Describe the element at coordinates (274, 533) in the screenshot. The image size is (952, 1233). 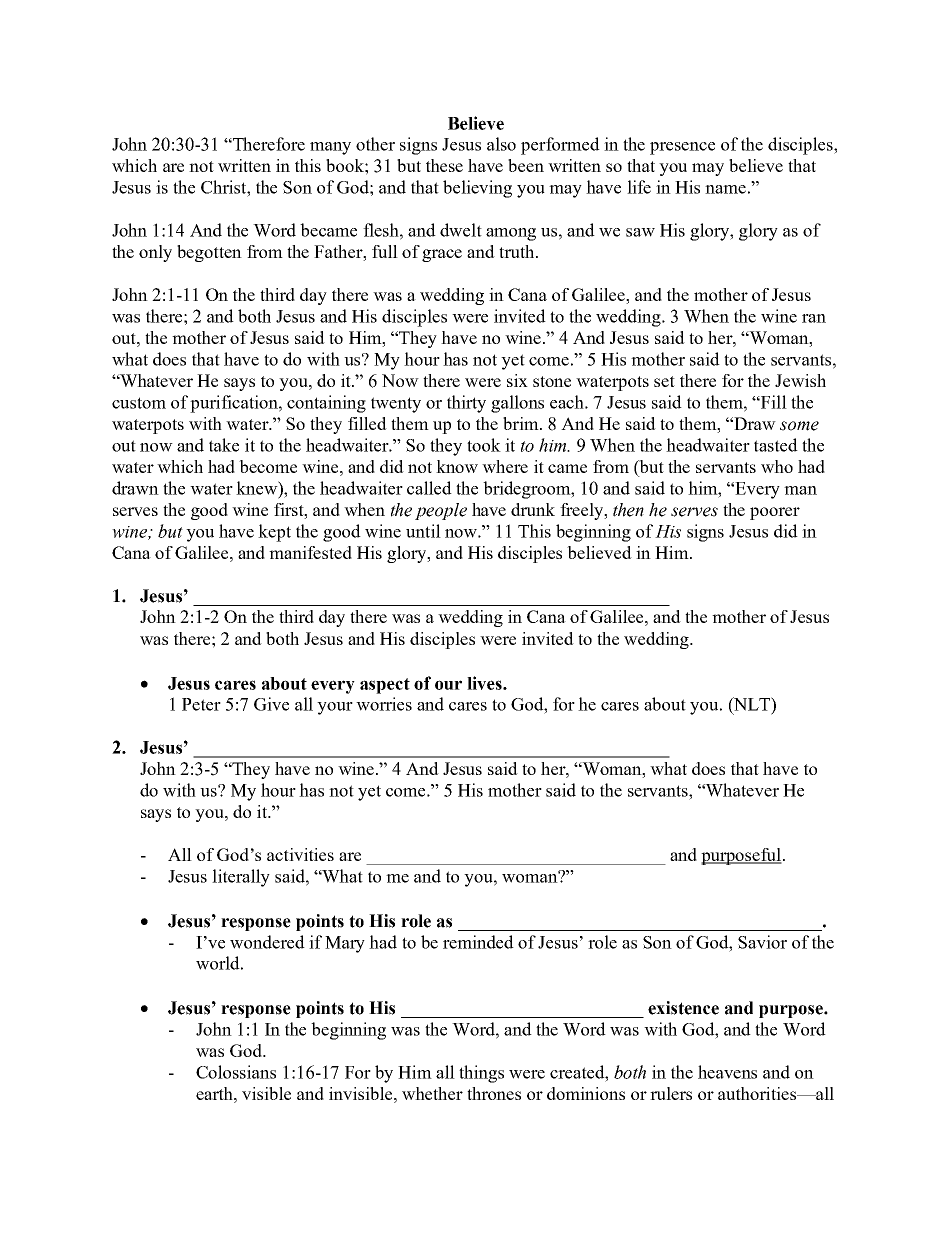
I see `kept` at that location.
